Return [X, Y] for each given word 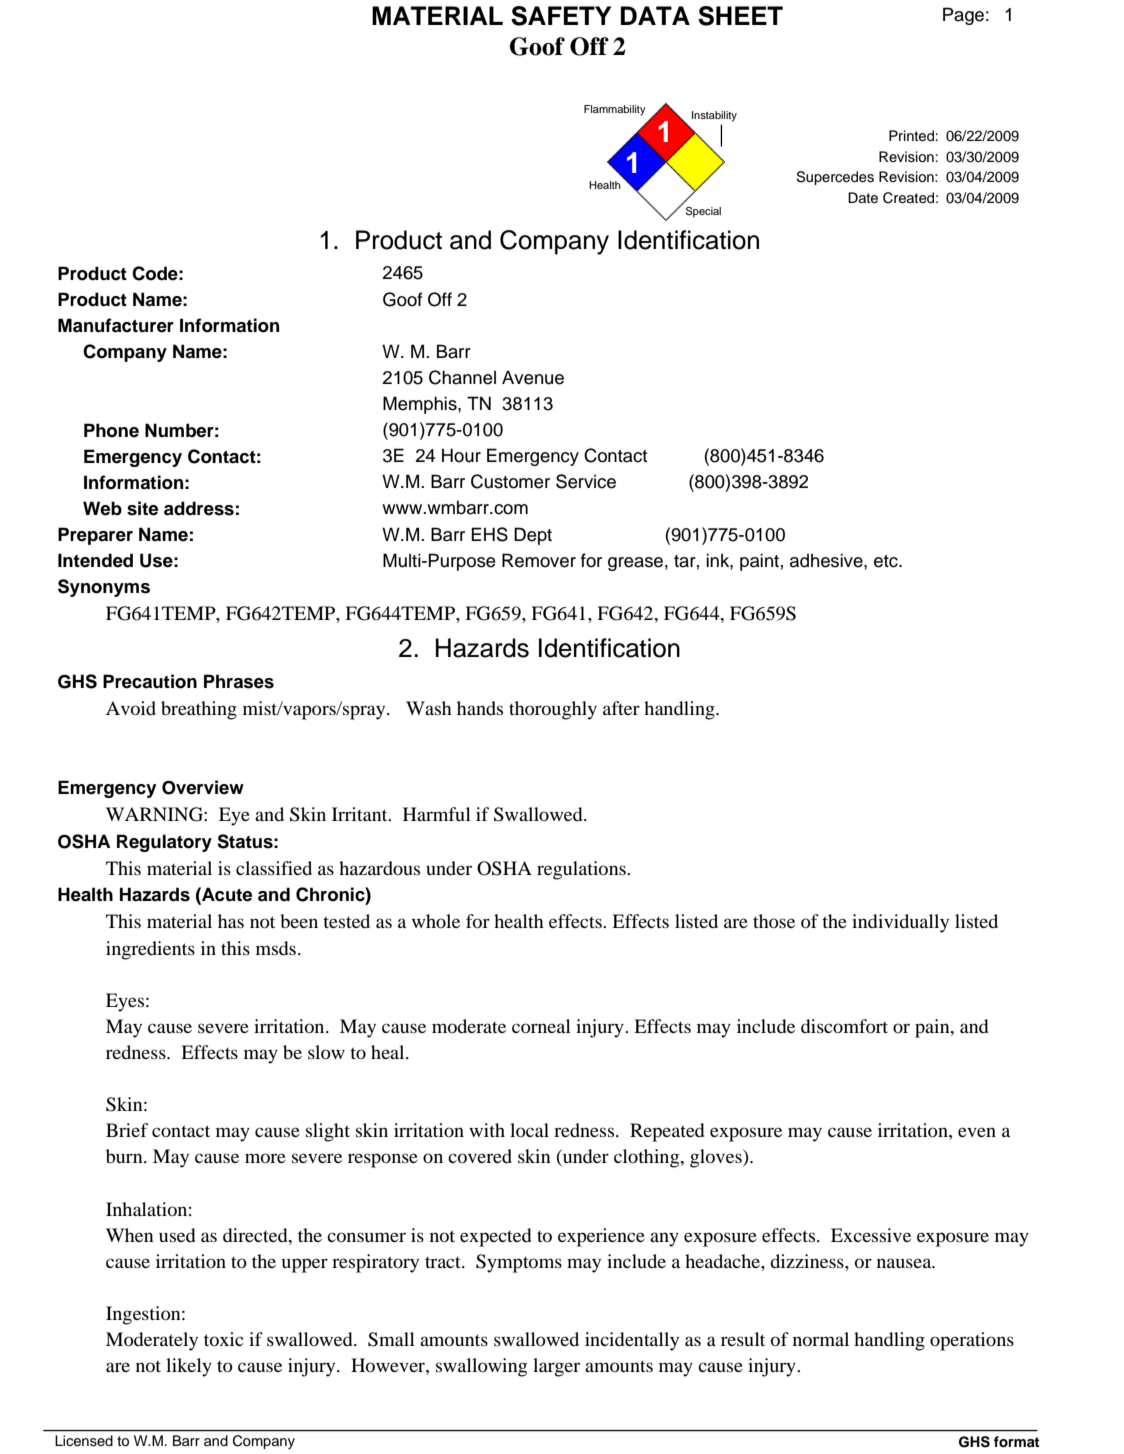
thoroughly [553, 710]
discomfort [844, 1026]
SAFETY [561, 16]
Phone [111, 430]
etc [887, 561]
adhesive [827, 560]
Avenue [533, 377]
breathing [199, 710]
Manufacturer [116, 325]
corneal [541, 1026]
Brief [127, 1130]
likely [189, 1367]
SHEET [740, 16]
